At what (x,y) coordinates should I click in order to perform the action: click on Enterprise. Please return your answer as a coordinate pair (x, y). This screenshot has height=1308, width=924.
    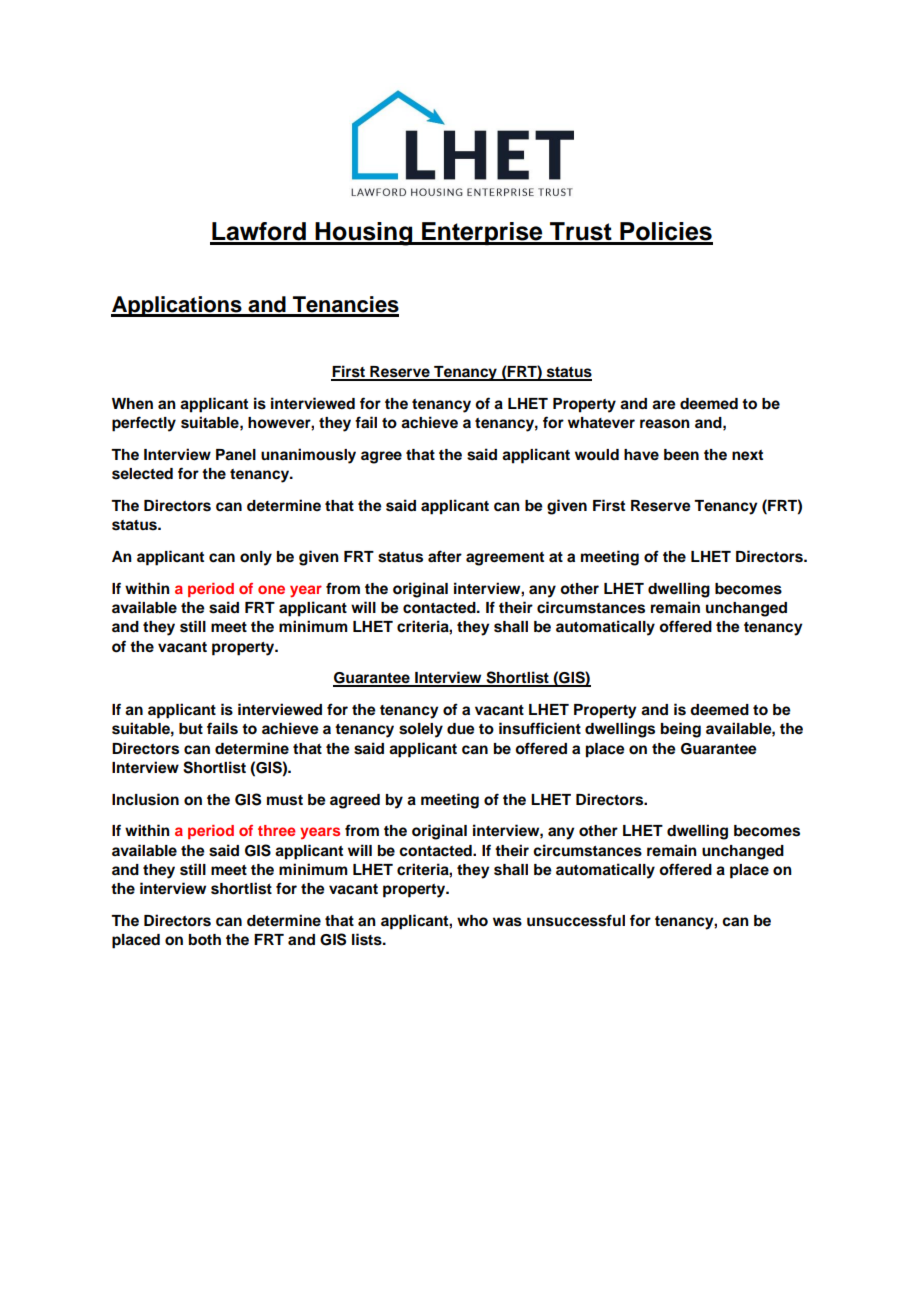
    Looking at the image, I should click on (482, 233).
